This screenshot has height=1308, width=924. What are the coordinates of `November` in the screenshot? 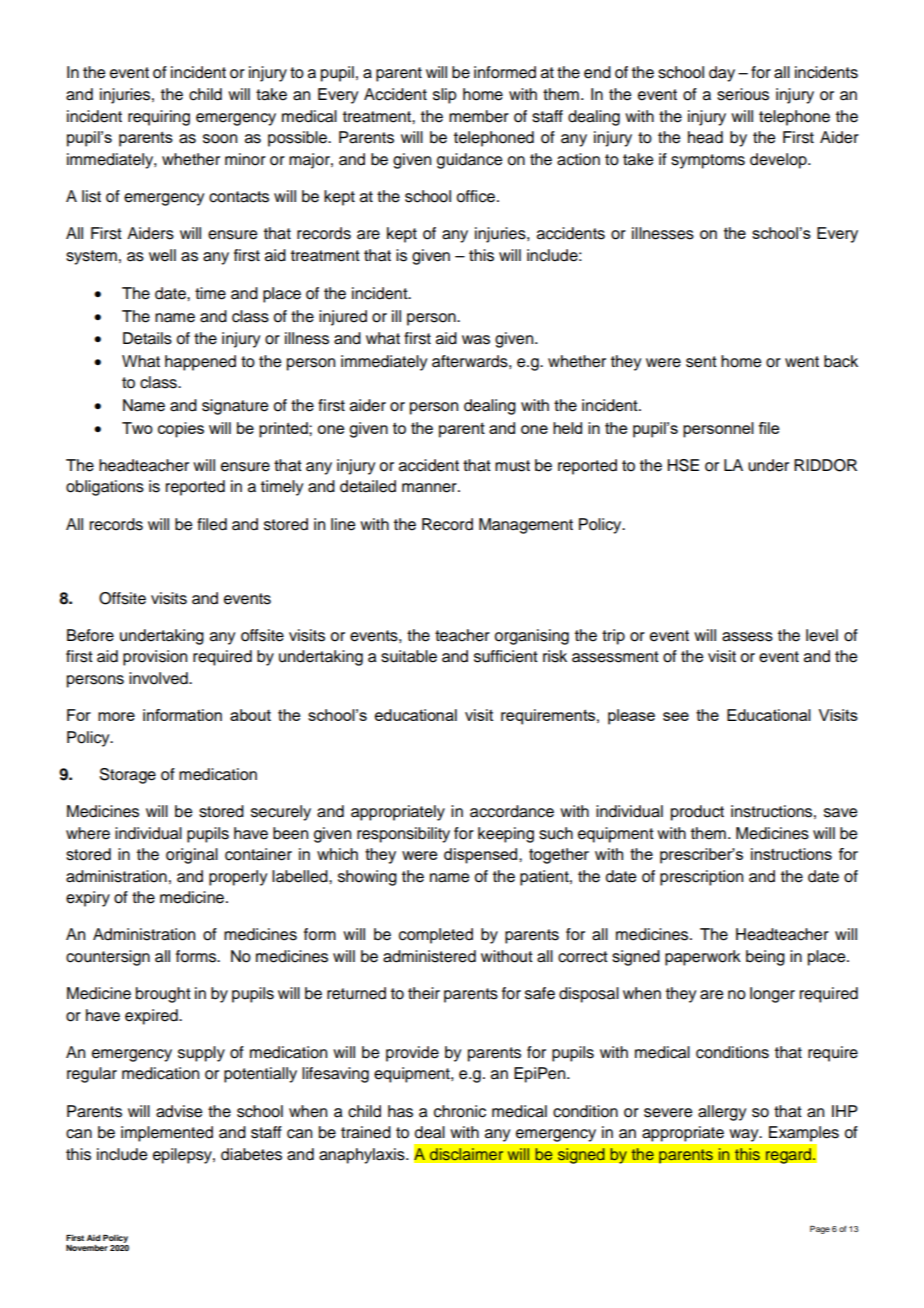 It's located at (87, 1248).
